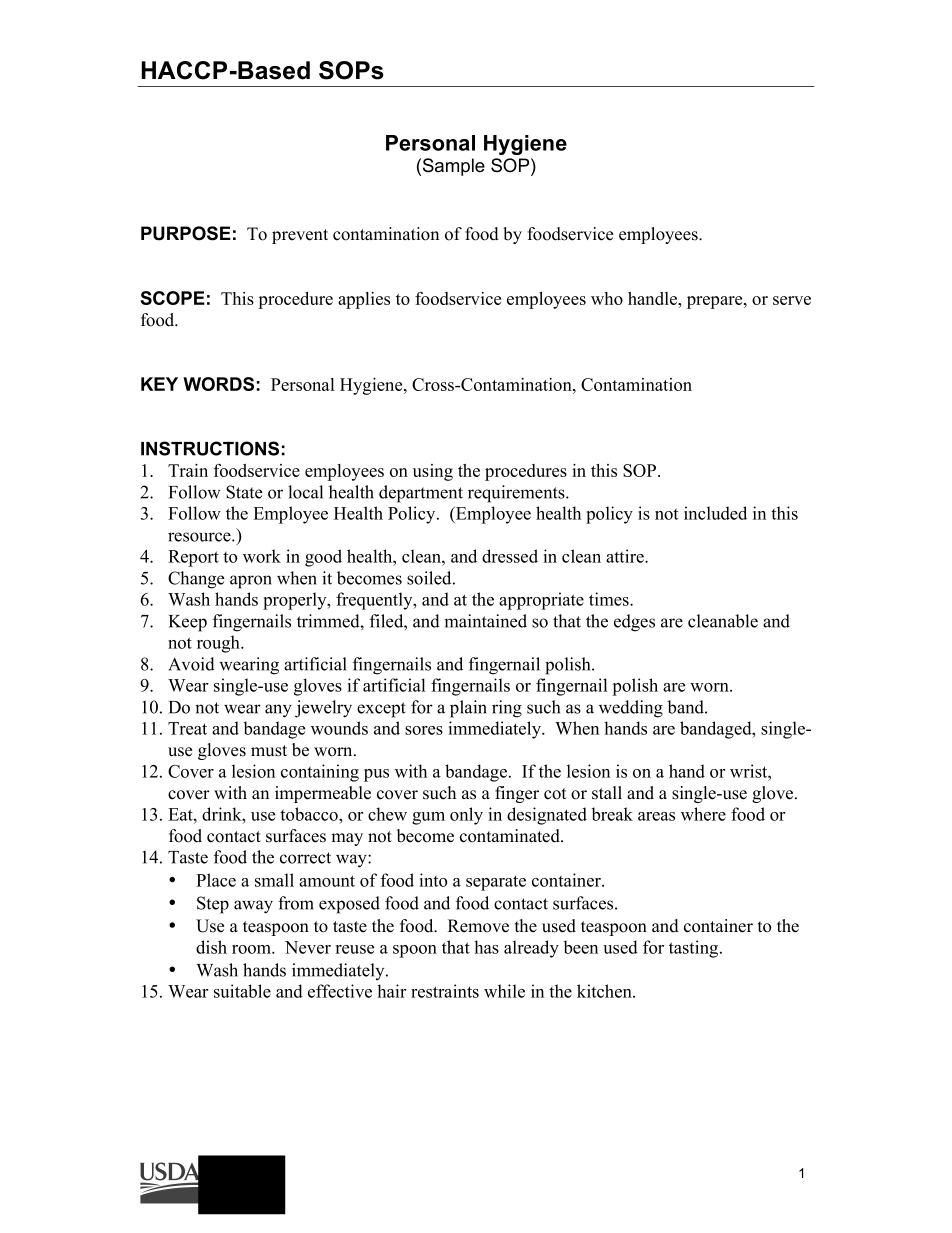 The height and width of the image is (1233, 952). I want to click on applies, so click(364, 300).
